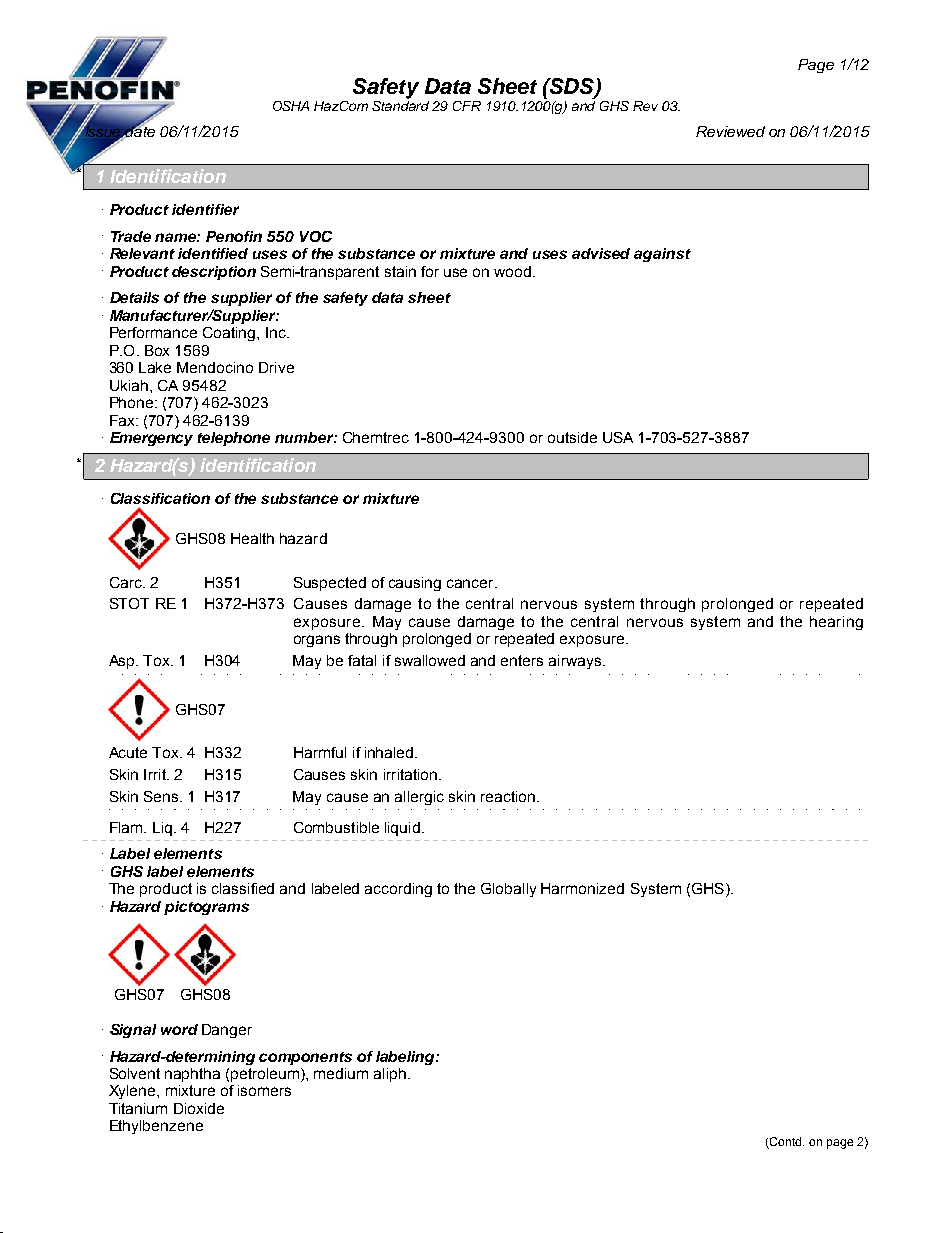 This document has height=1233, width=952. Describe the element at coordinates (730, 131) in the document. I see `Reviewed` at that location.
